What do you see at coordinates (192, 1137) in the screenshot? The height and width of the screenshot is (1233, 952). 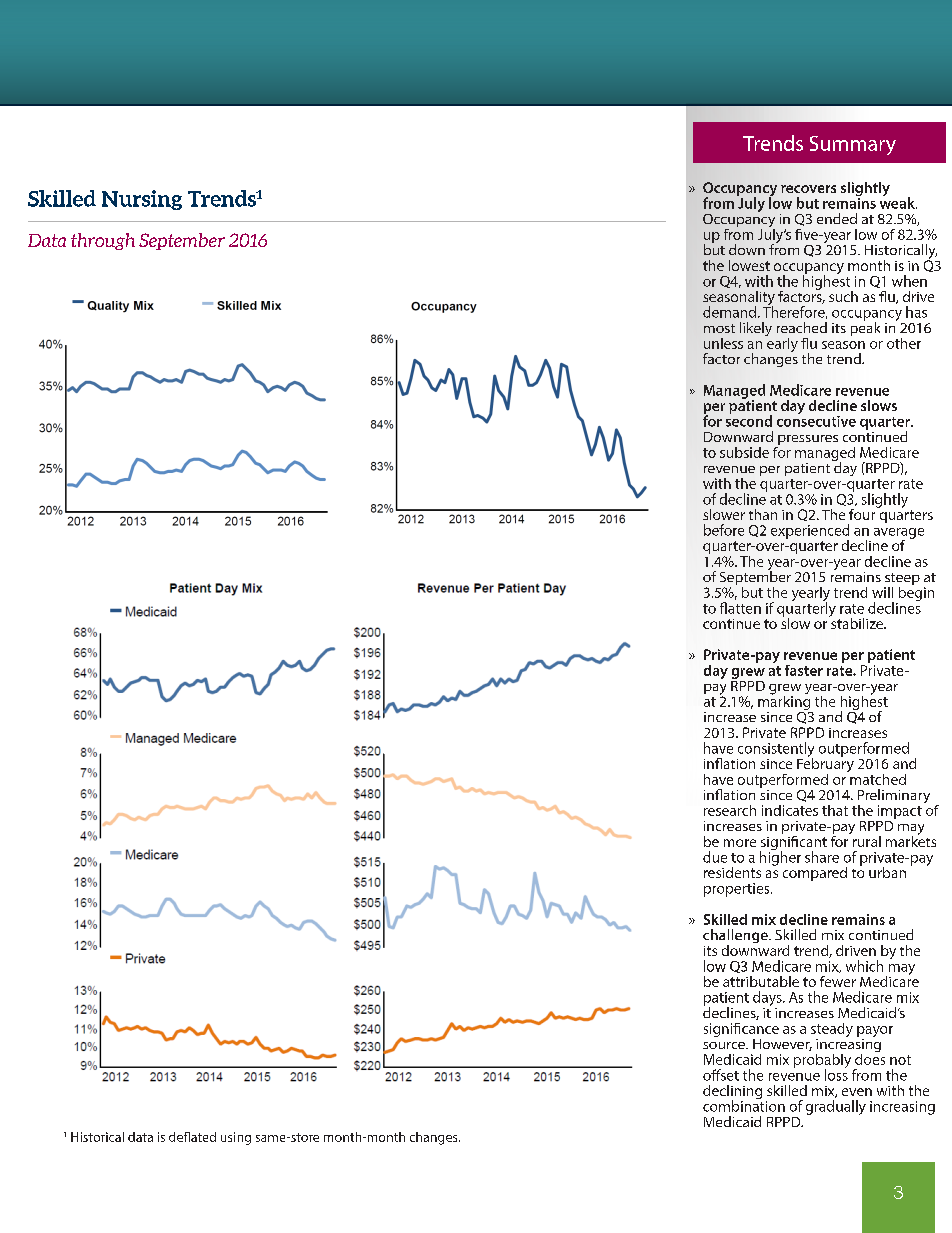 I see `deflated` at bounding box center [192, 1137].
